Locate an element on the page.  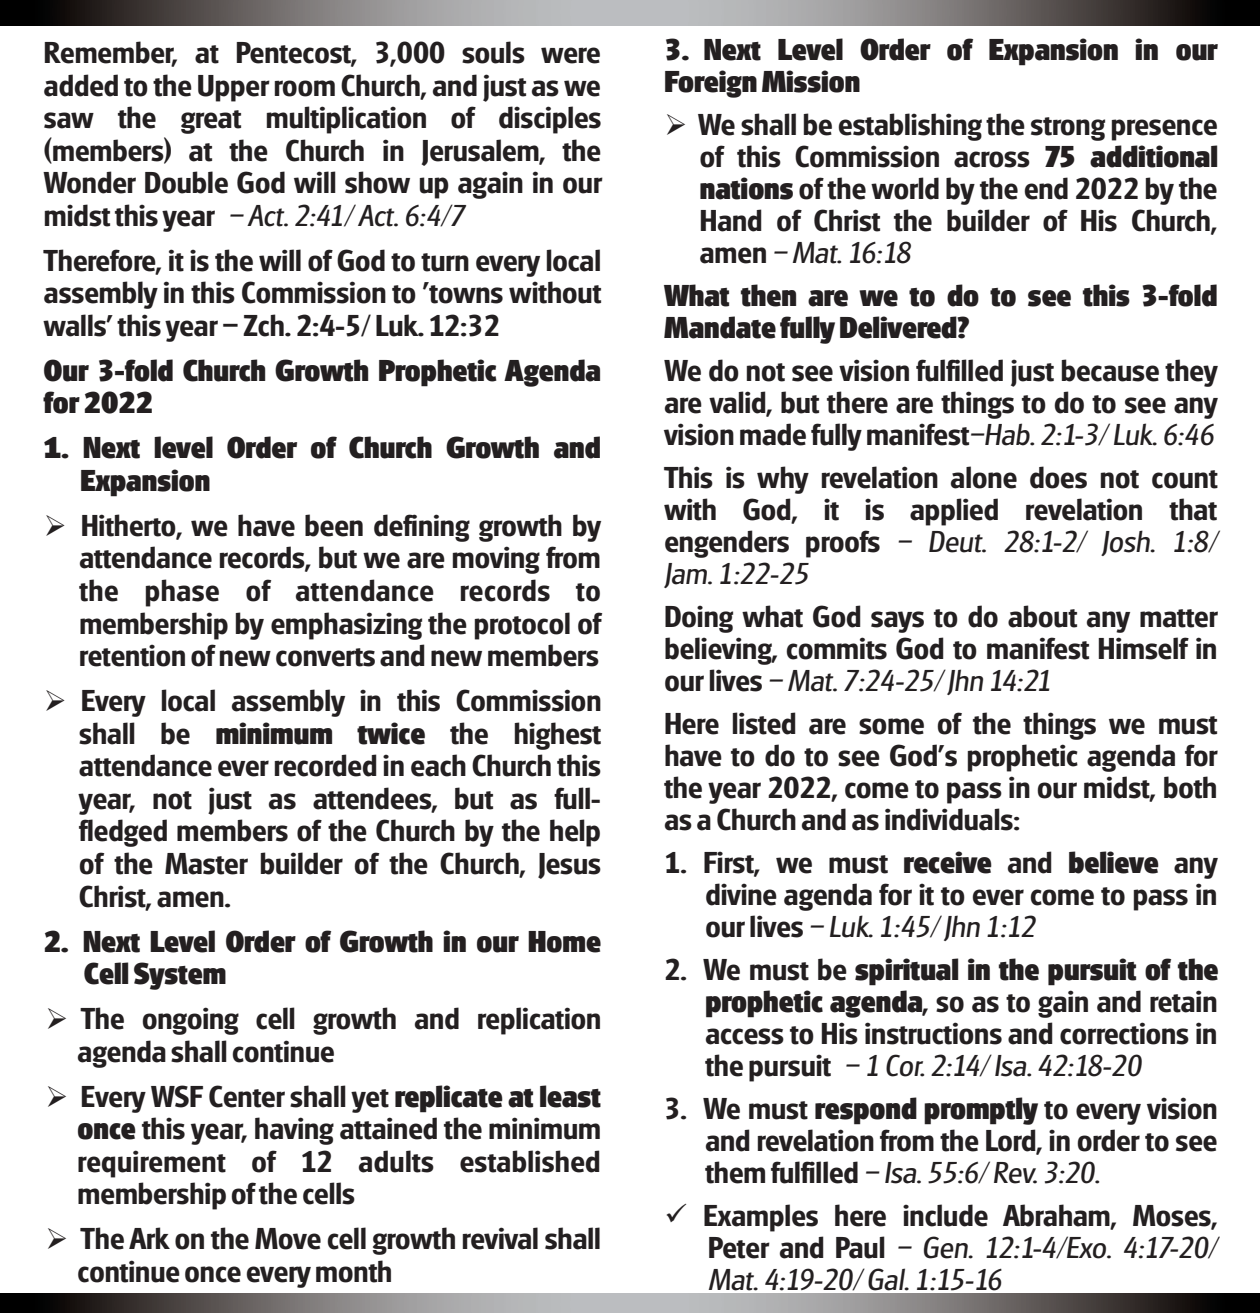
does is located at coordinates (1058, 477).
